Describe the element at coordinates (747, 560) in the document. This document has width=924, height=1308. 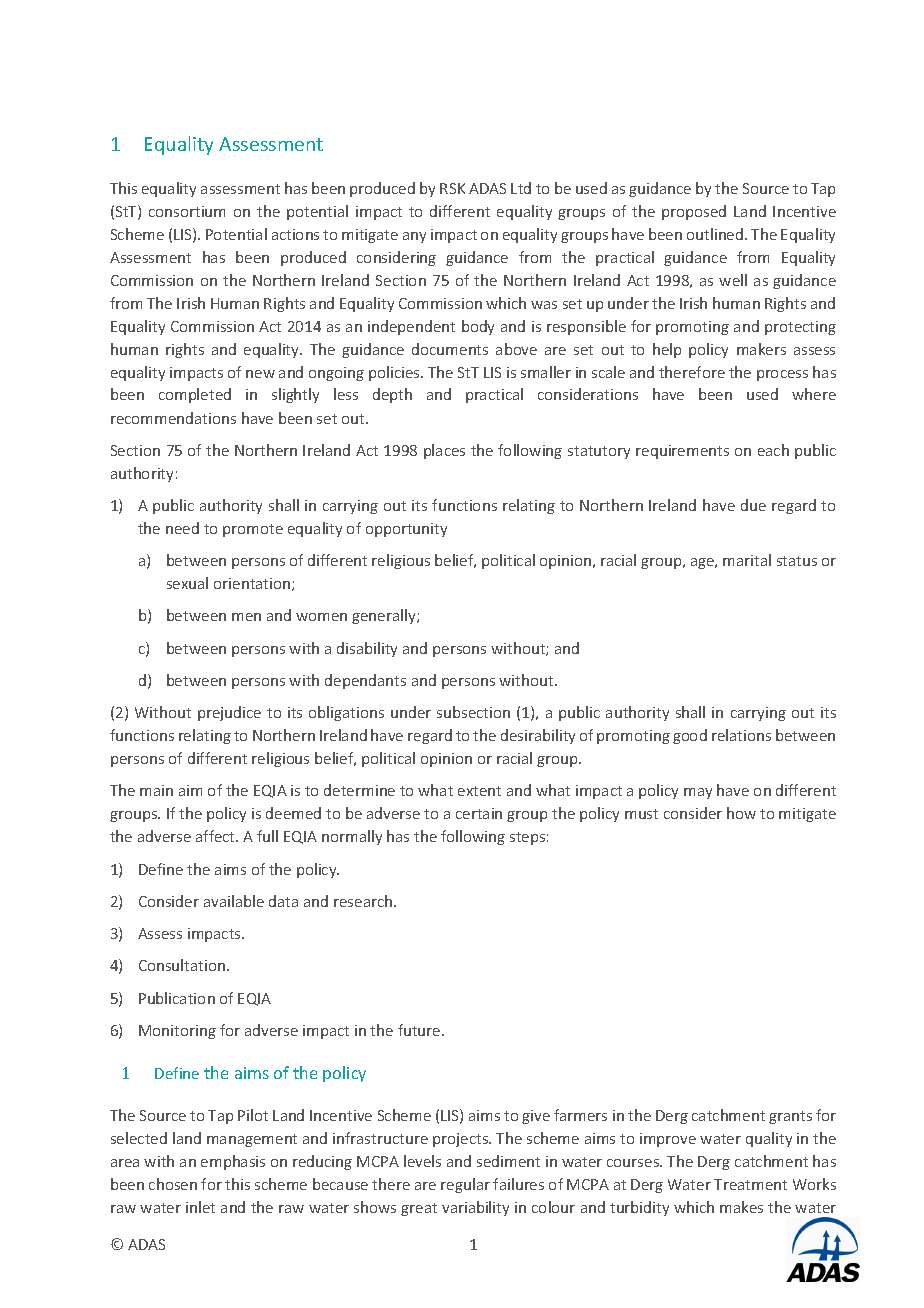
I see `marital` at that location.
